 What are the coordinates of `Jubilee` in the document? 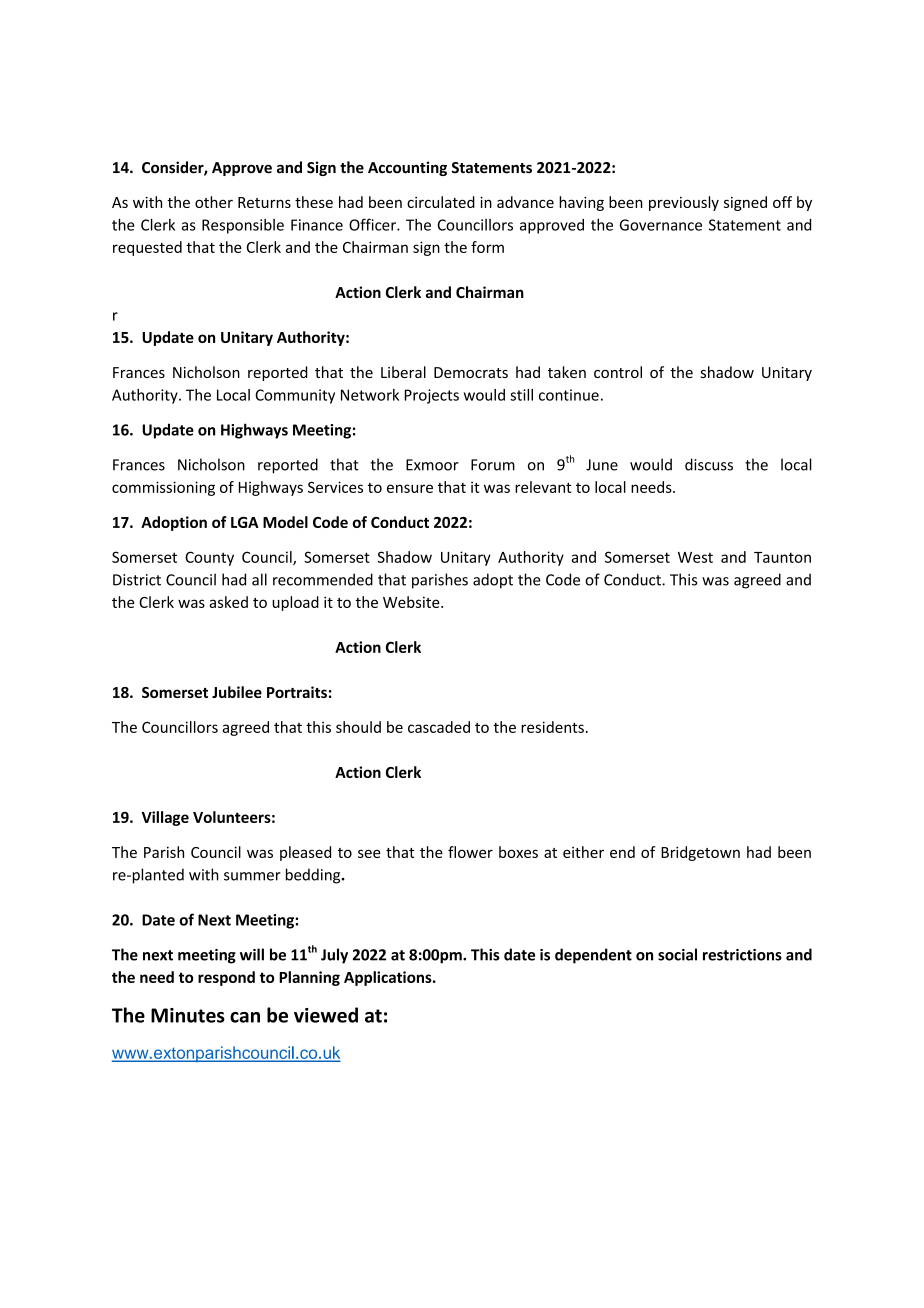 It's located at (237, 692).
